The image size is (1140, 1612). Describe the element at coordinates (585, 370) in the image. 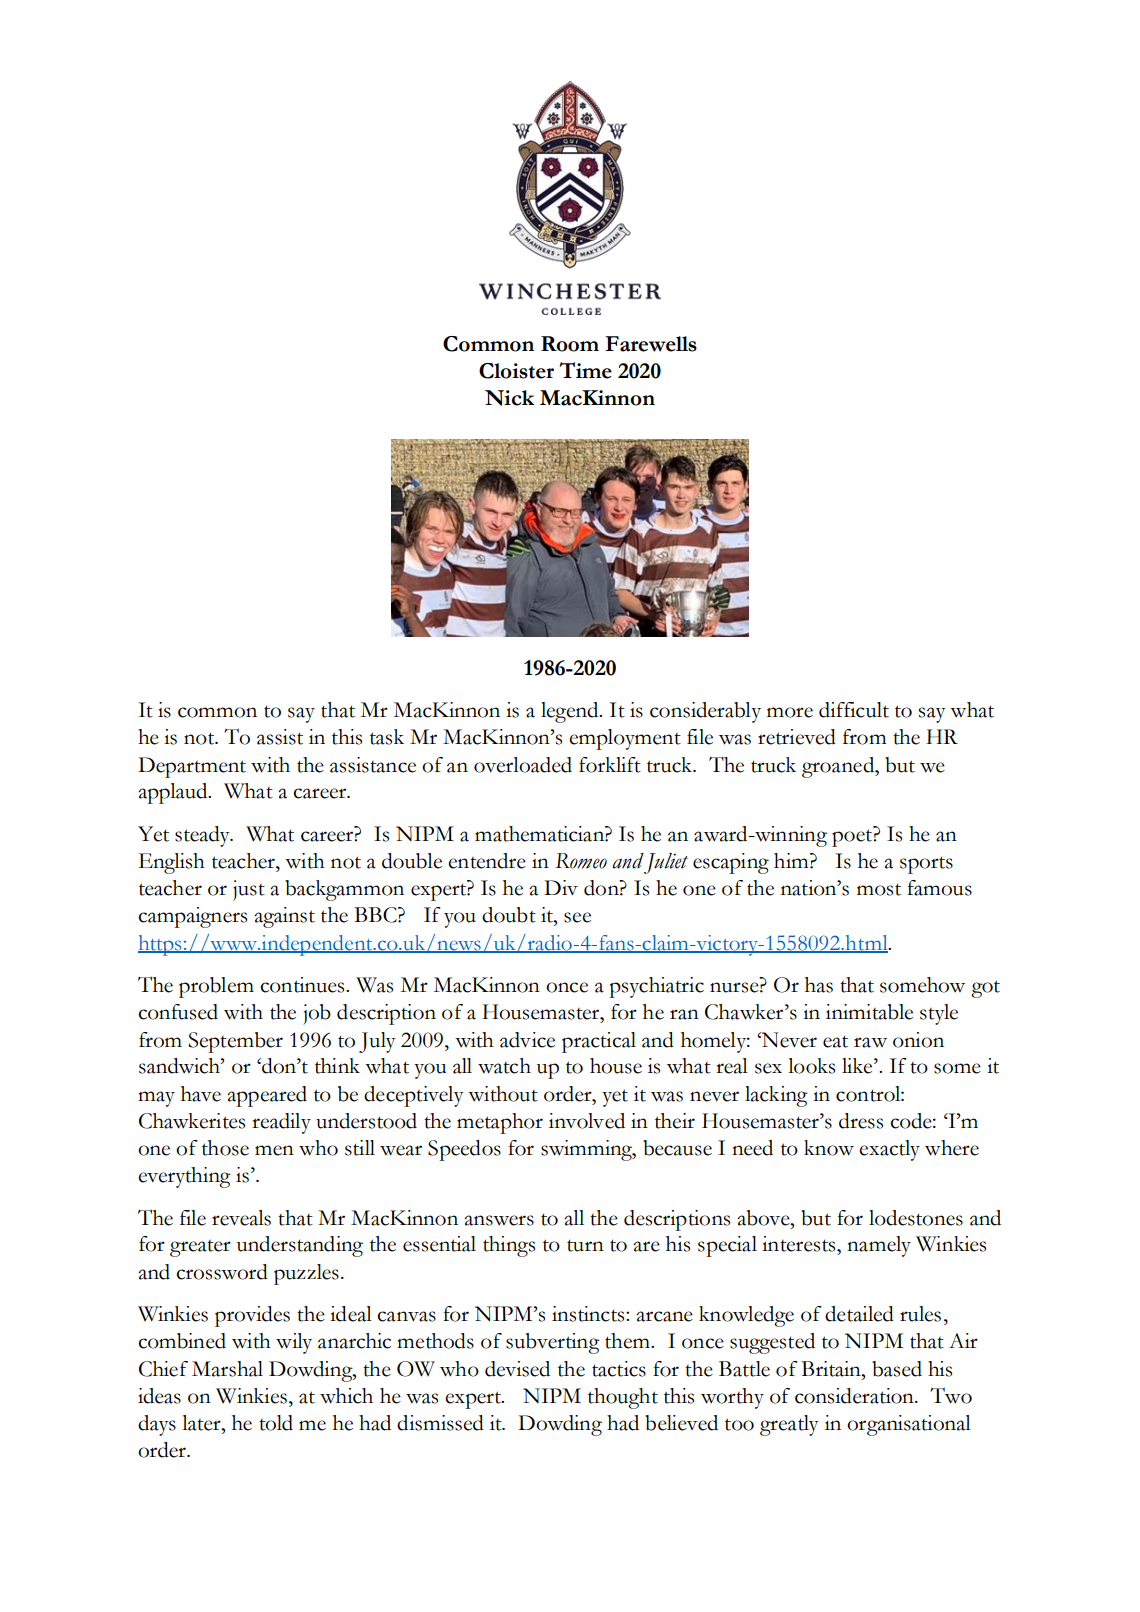

I see `Time` at that location.
